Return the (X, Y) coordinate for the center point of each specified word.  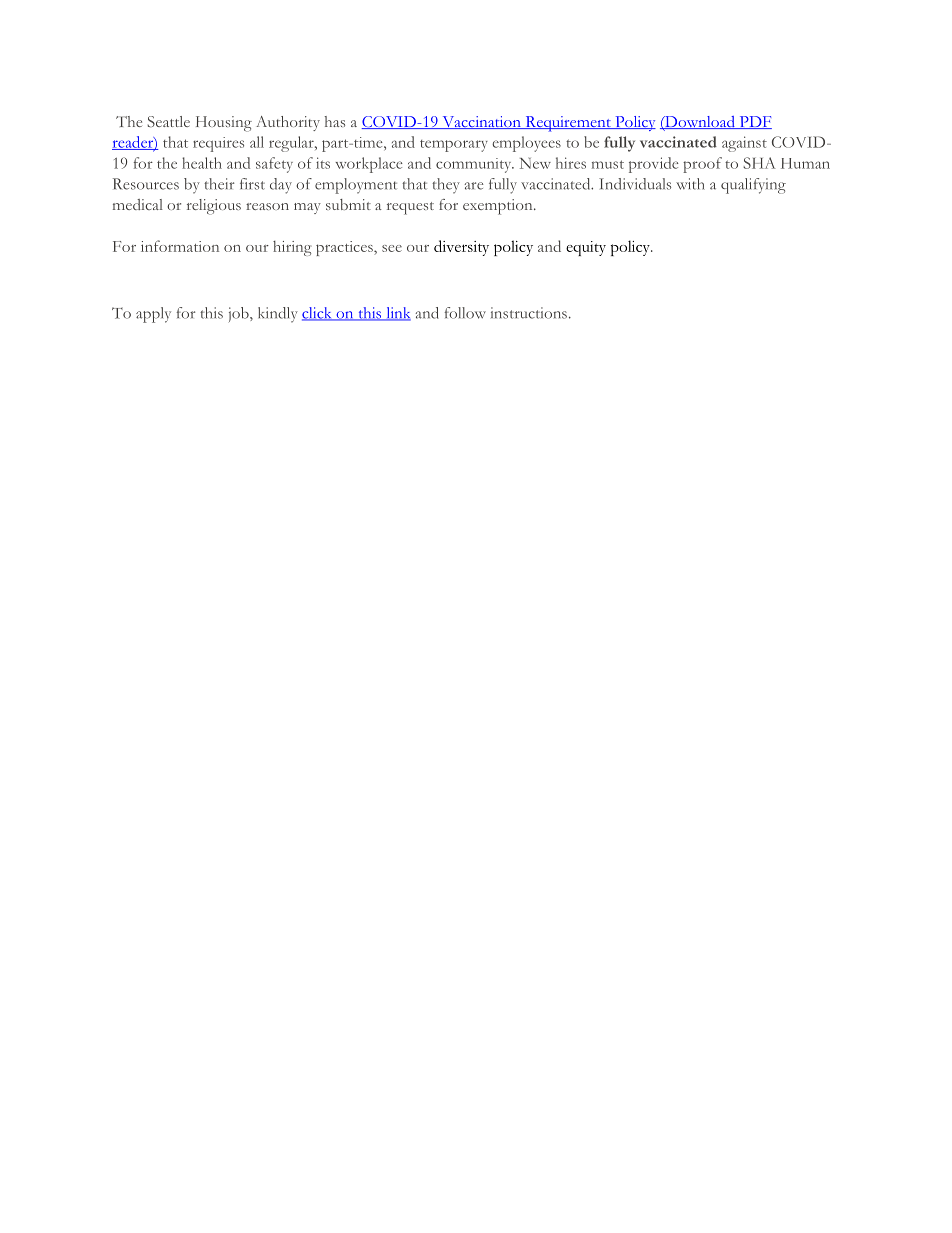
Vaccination (481, 122)
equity (586, 248)
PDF (754, 122)
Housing (224, 124)
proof (702, 165)
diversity (461, 248)
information (180, 246)
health (202, 163)
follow (465, 313)
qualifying (753, 186)
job (240, 314)
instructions (529, 313)
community (475, 165)
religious (214, 207)
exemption (499, 207)
